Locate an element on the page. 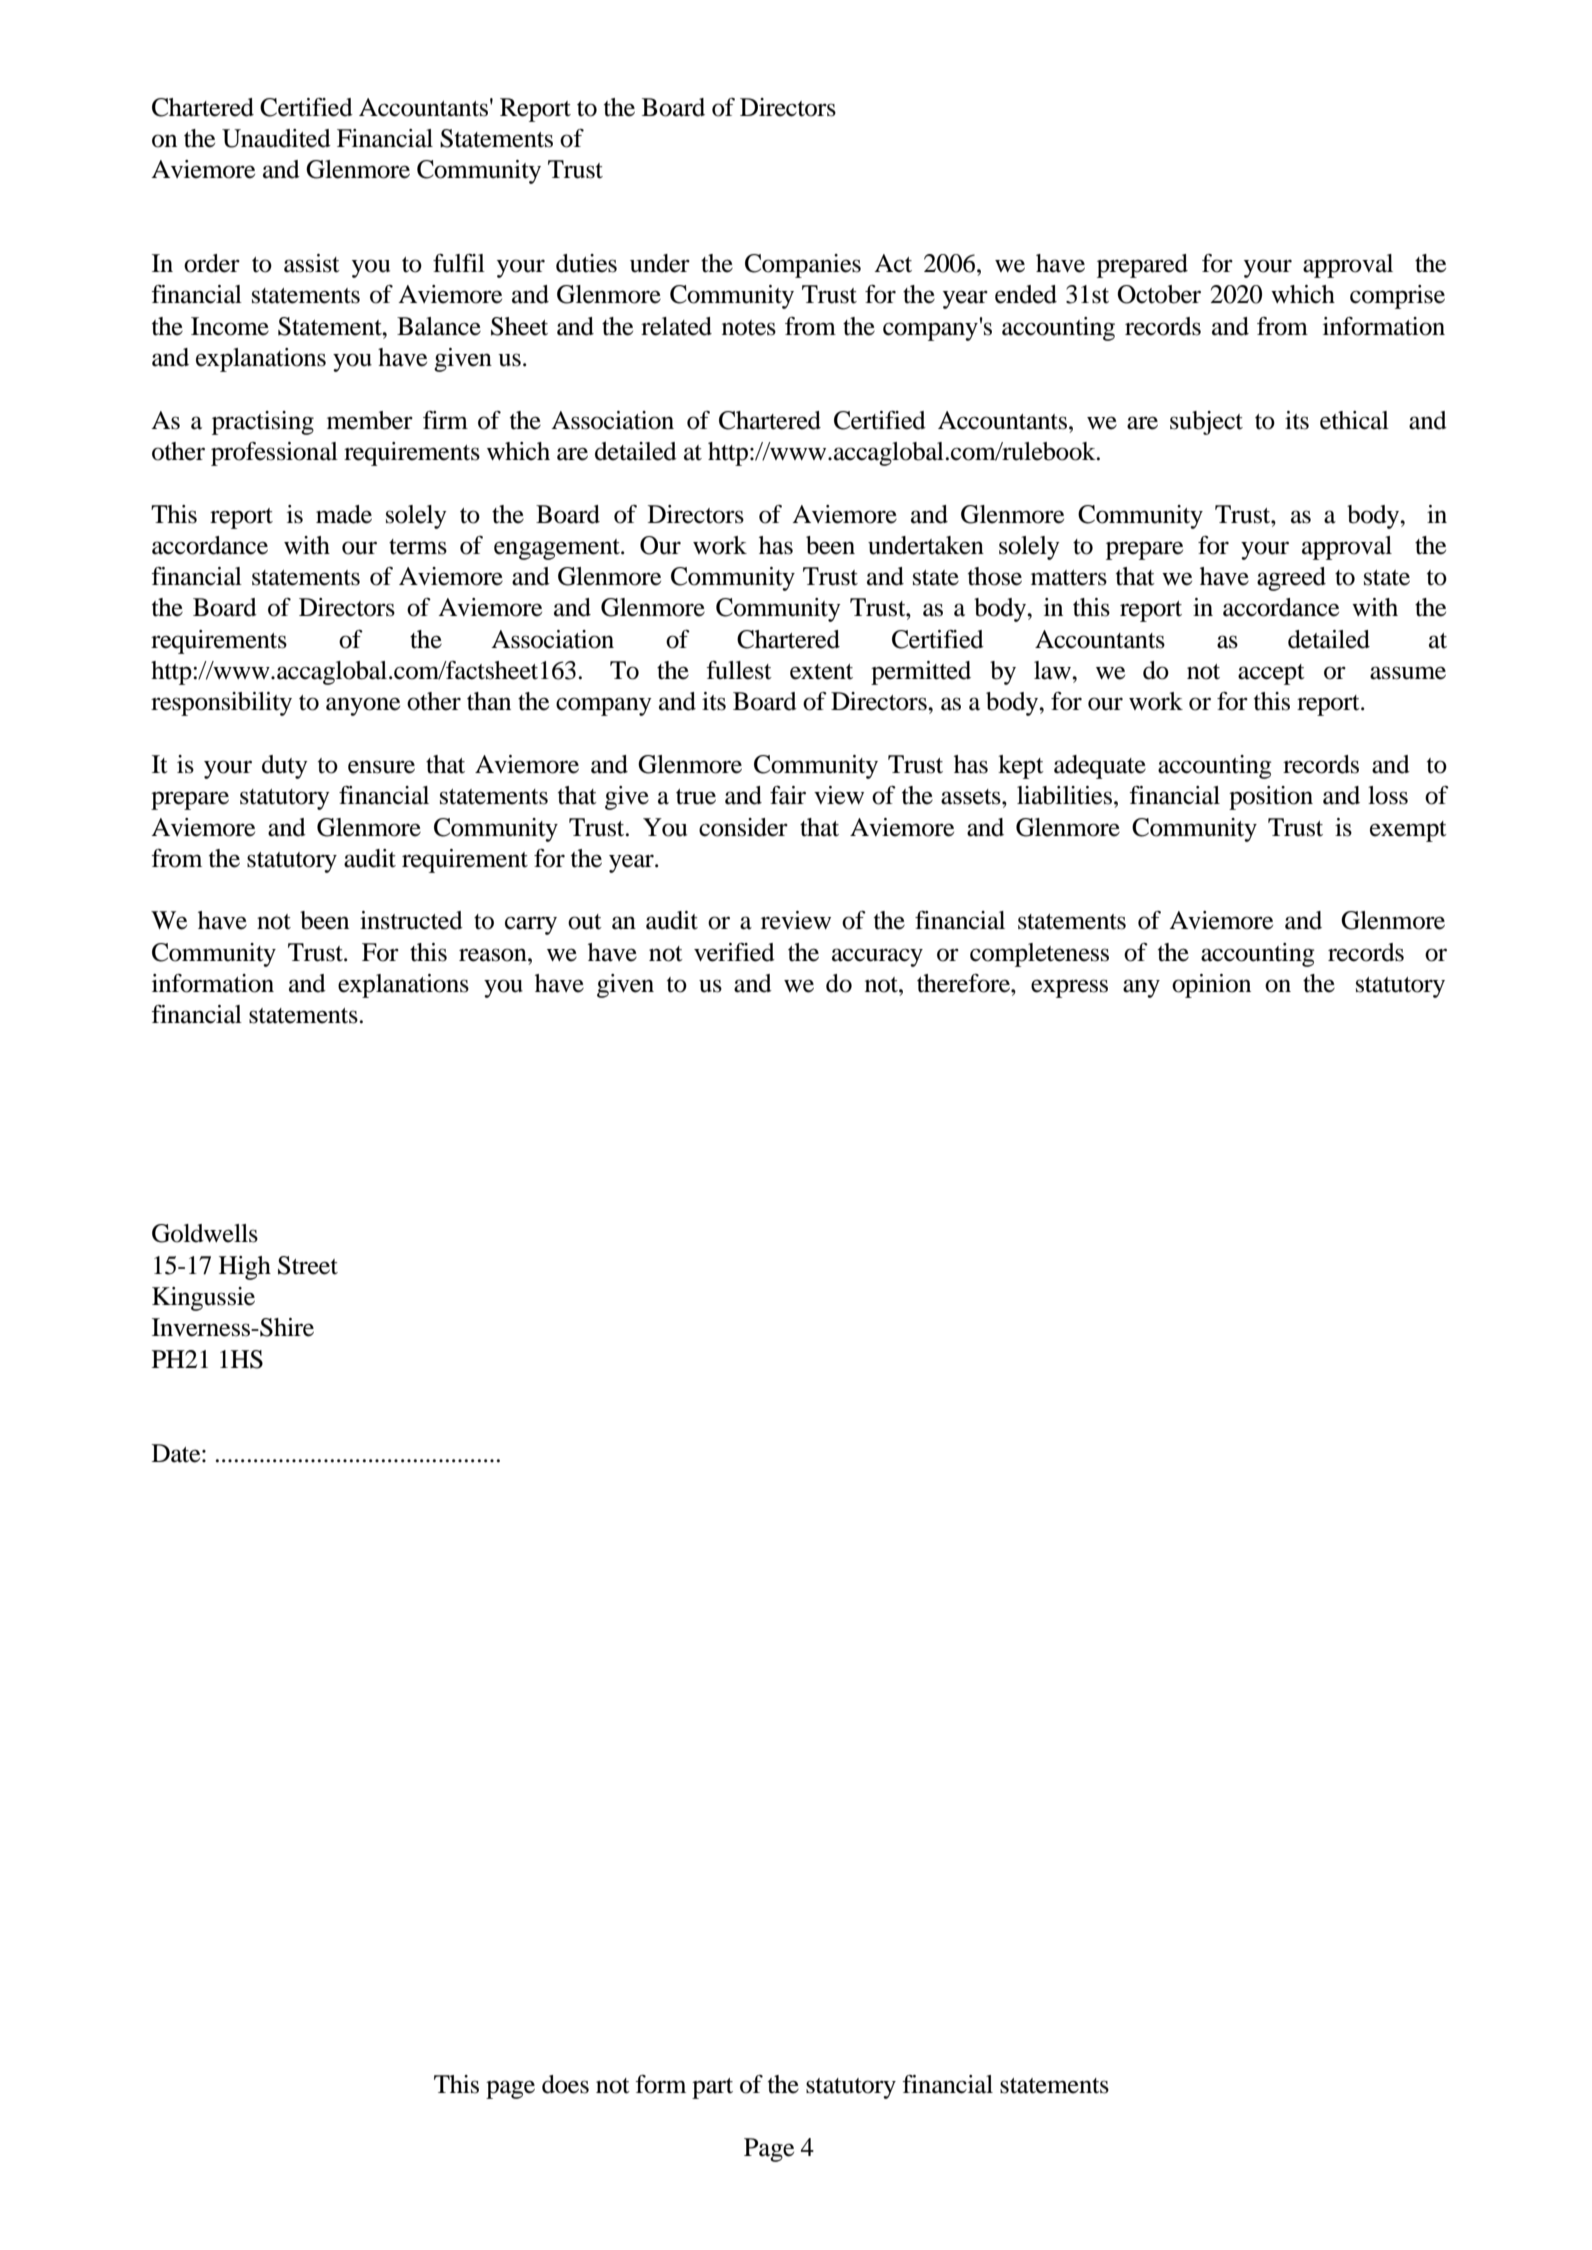 Image resolution: width=1592 pixels, height=2250 pixels. part is located at coordinates (712, 2088).
